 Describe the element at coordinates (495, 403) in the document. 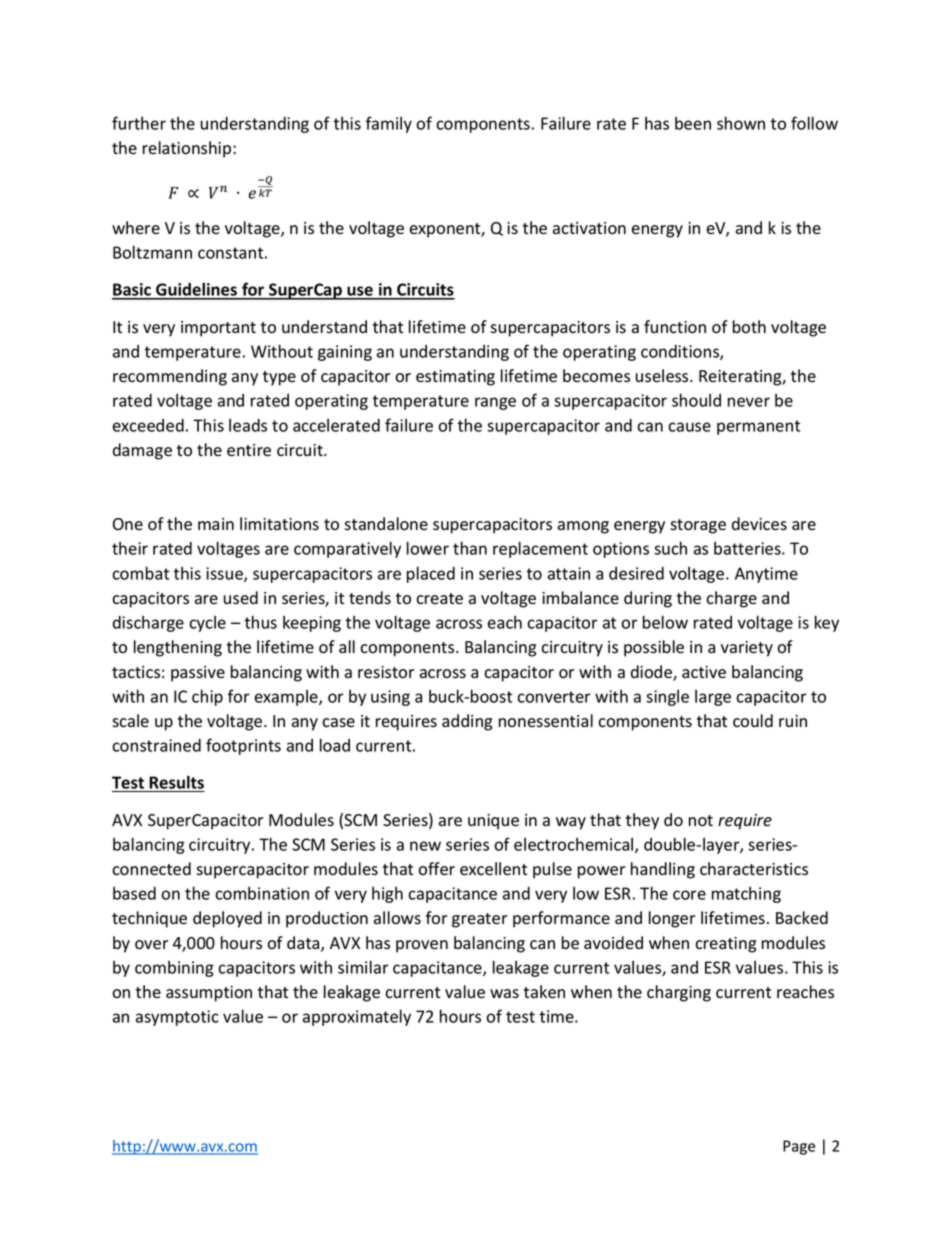

I see `range` at that location.
